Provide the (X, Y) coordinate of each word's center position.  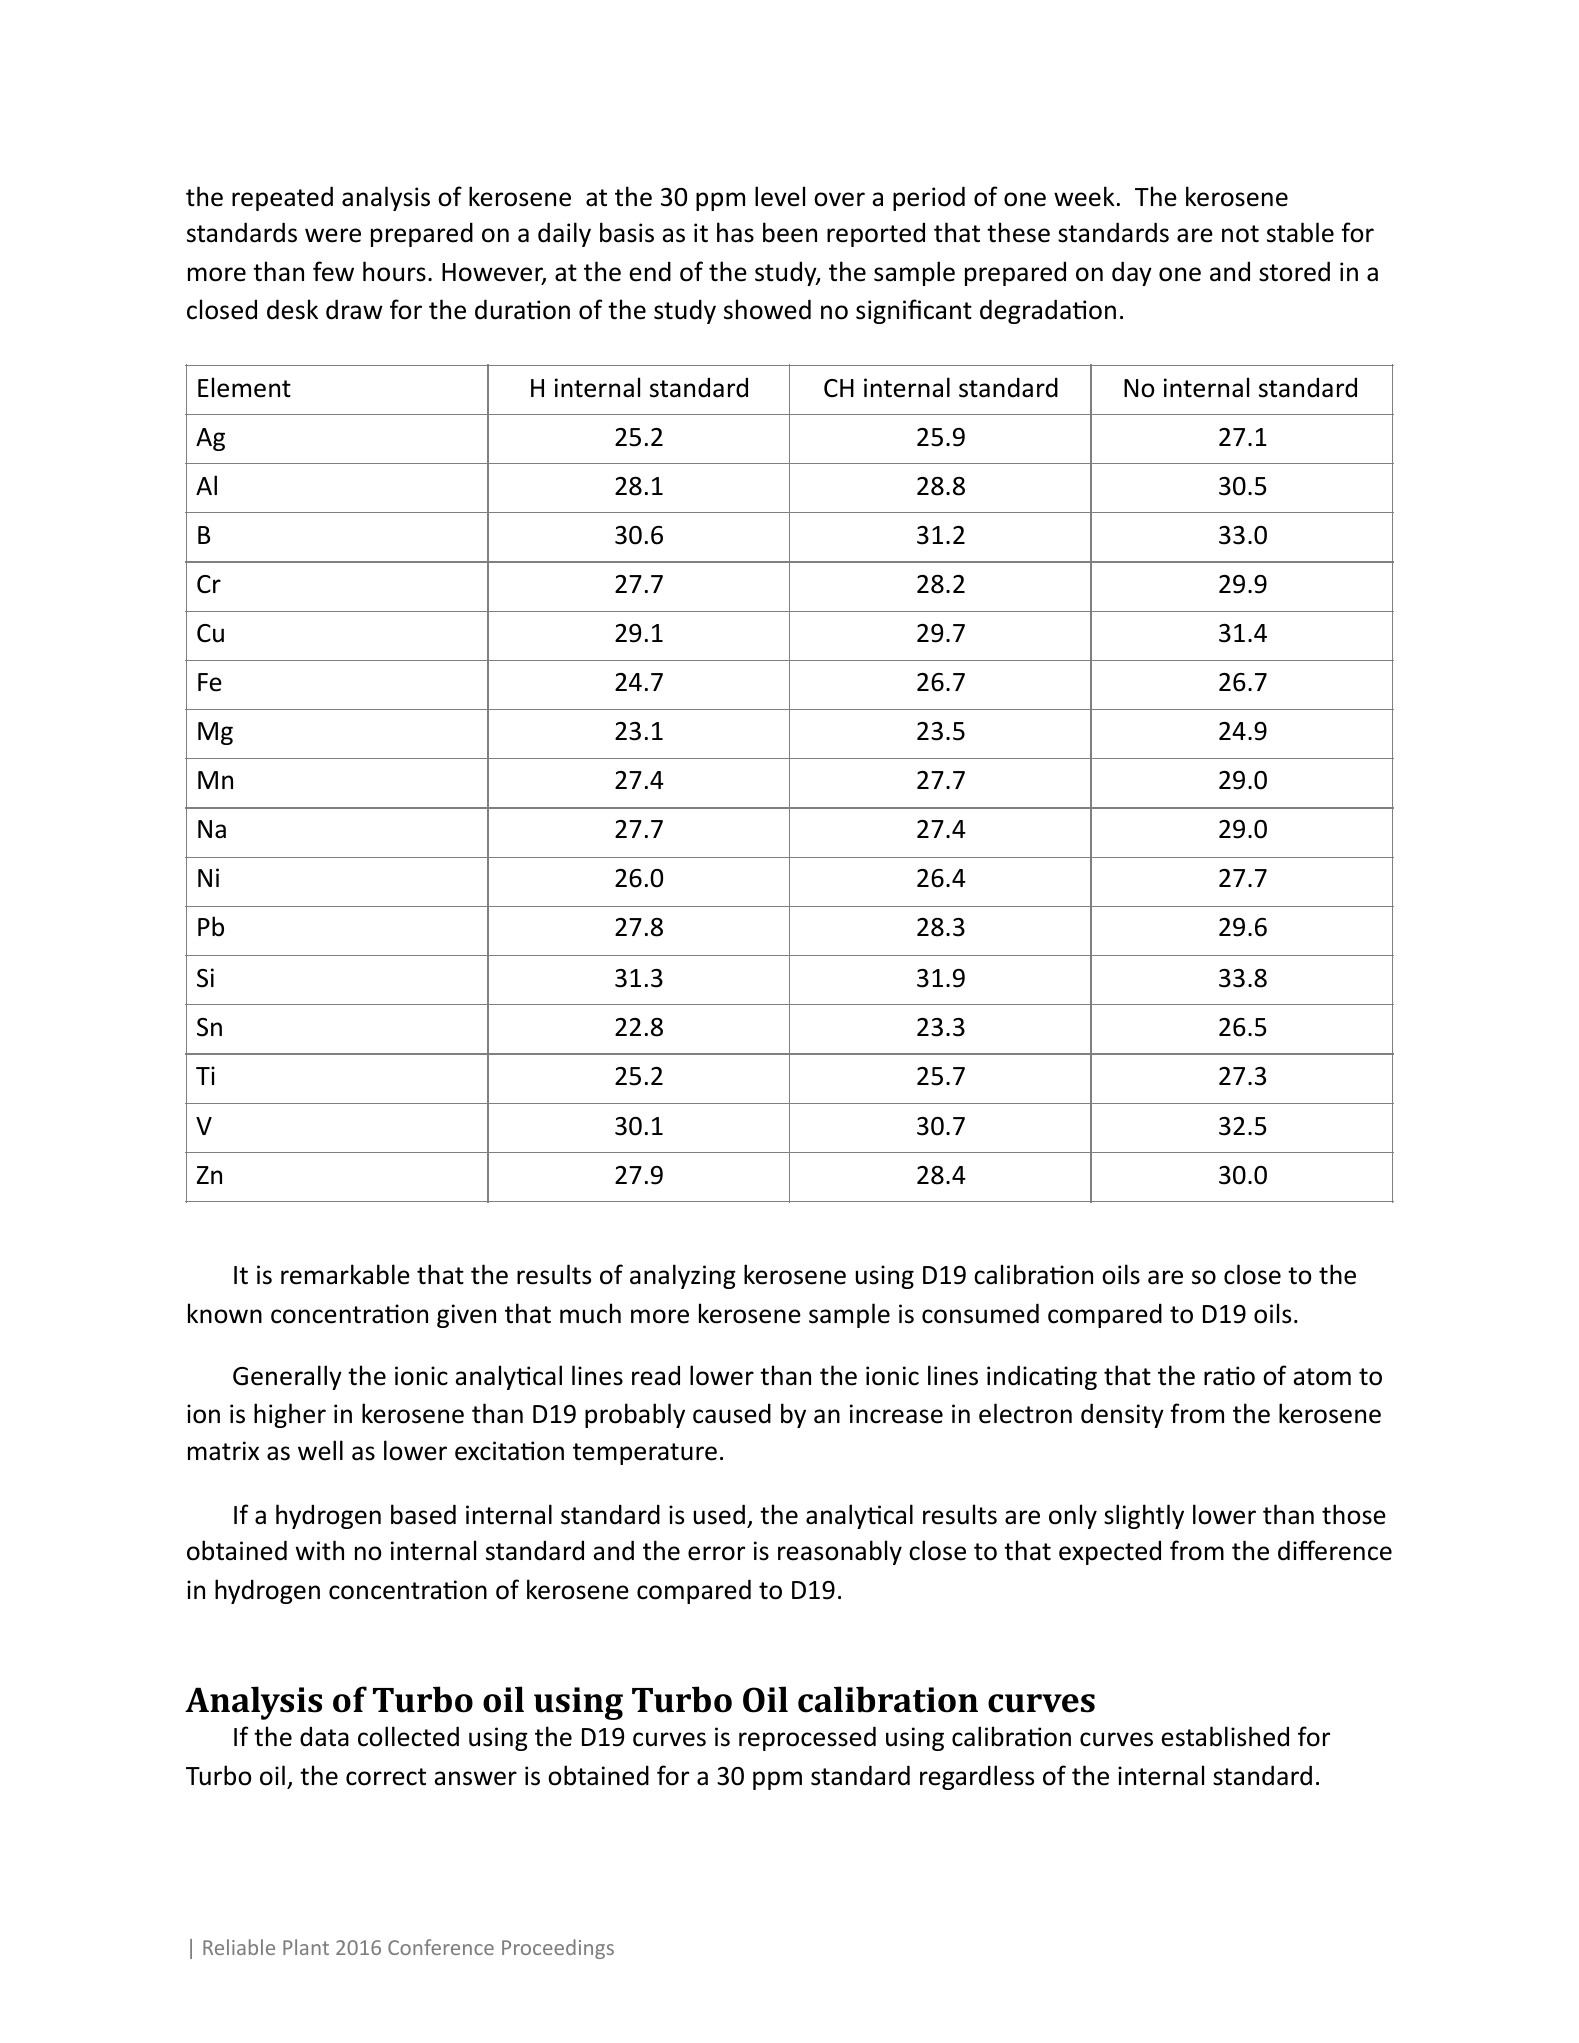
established (1225, 1736)
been (790, 232)
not (1240, 234)
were (333, 235)
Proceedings (558, 1949)
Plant (306, 1947)
